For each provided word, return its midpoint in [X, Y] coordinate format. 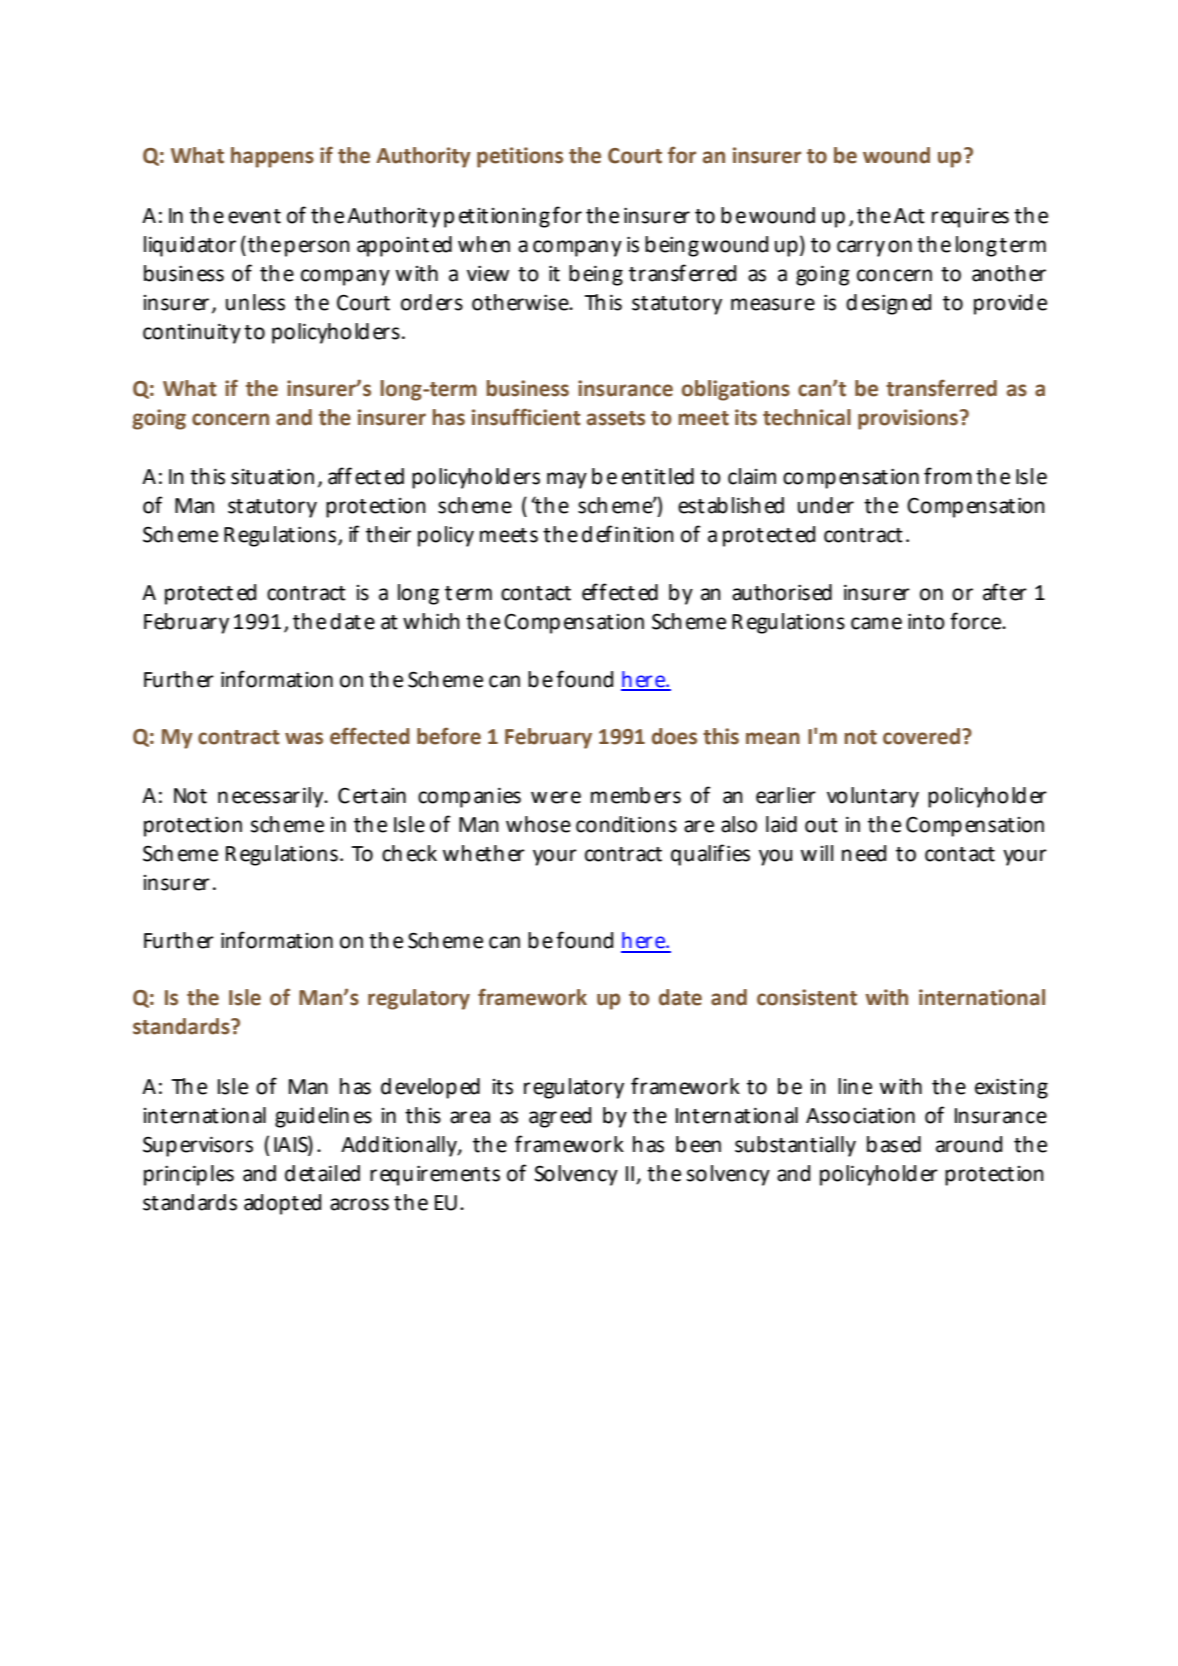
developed [430, 1088]
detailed [322, 1173]
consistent [807, 997]
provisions [908, 419]
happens [272, 157]
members [636, 795]
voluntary [873, 797]
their [388, 534]
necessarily [272, 797]
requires [970, 217]
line [855, 1086]
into [926, 621]
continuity [192, 333]
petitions [520, 157]
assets [616, 418]
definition [628, 534]
